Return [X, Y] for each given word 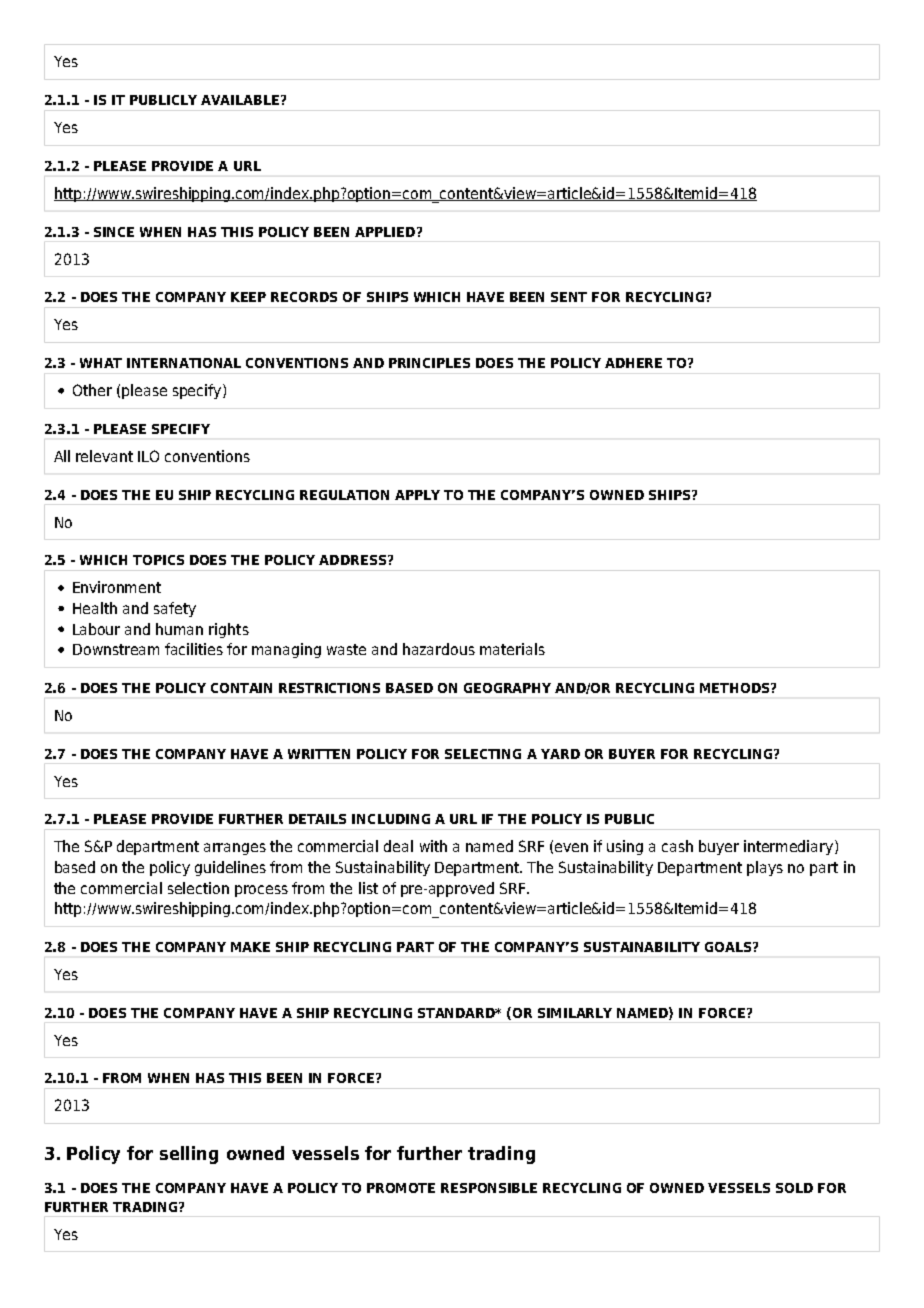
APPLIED [385, 232]
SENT [569, 297]
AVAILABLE [240, 100]
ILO [148, 456]
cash [677, 846]
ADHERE [633, 363]
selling [189, 1155]
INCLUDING [391, 819]
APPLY [417, 495]
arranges [235, 849]
